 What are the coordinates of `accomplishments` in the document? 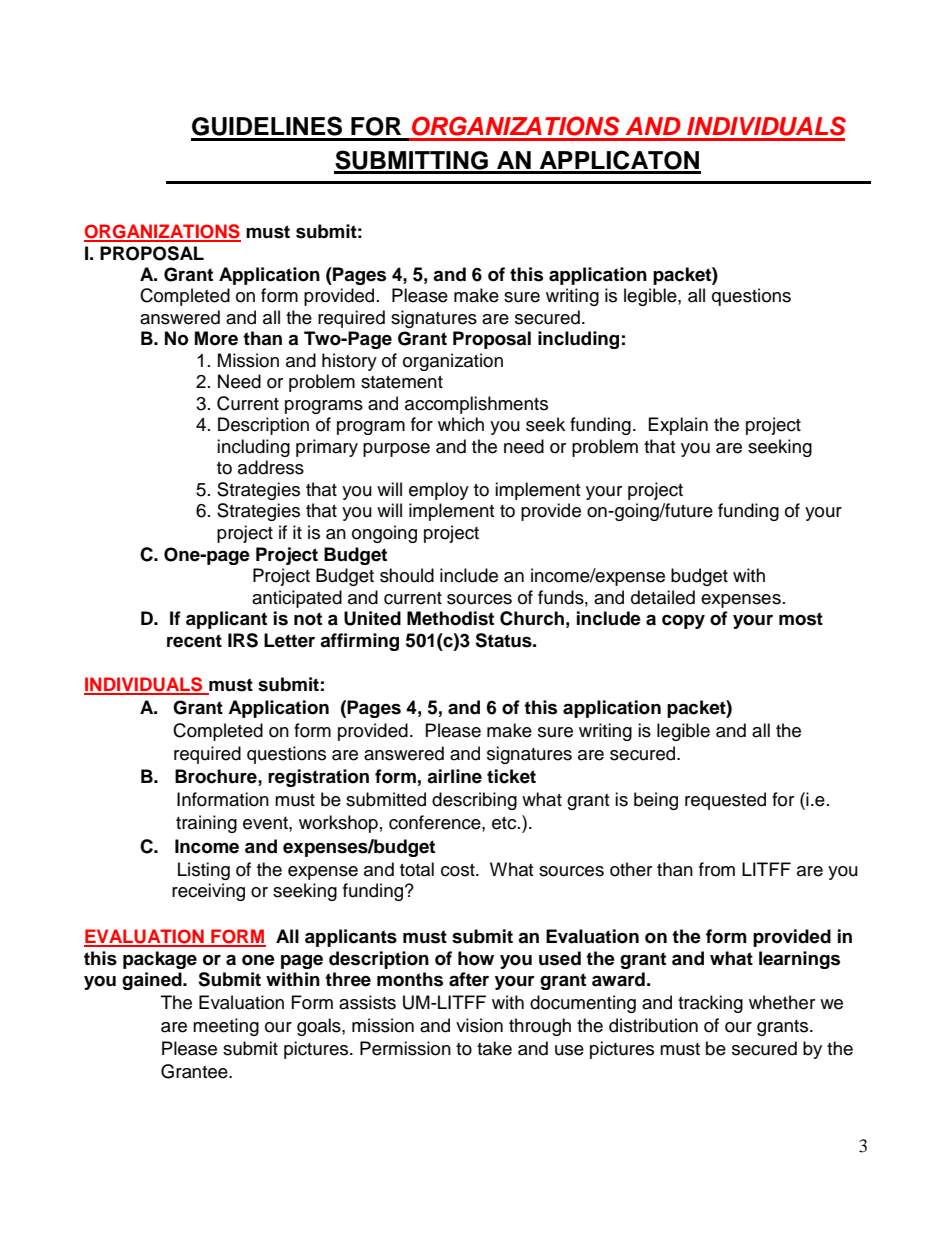 It's located at (476, 405).
